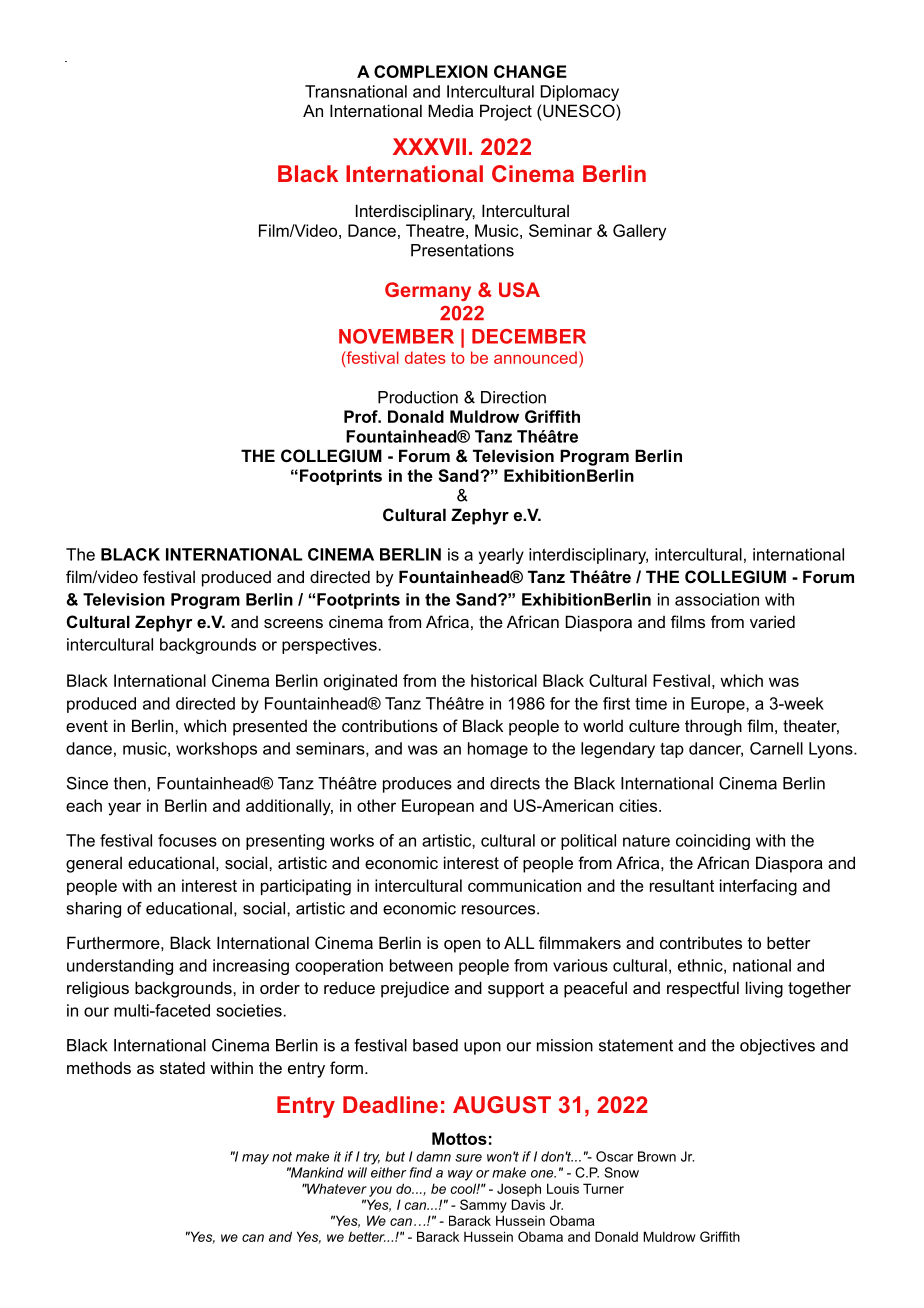  What do you see at coordinates (255, 1159) in the image?
I see `may` at bounding box center [255, 1159].
